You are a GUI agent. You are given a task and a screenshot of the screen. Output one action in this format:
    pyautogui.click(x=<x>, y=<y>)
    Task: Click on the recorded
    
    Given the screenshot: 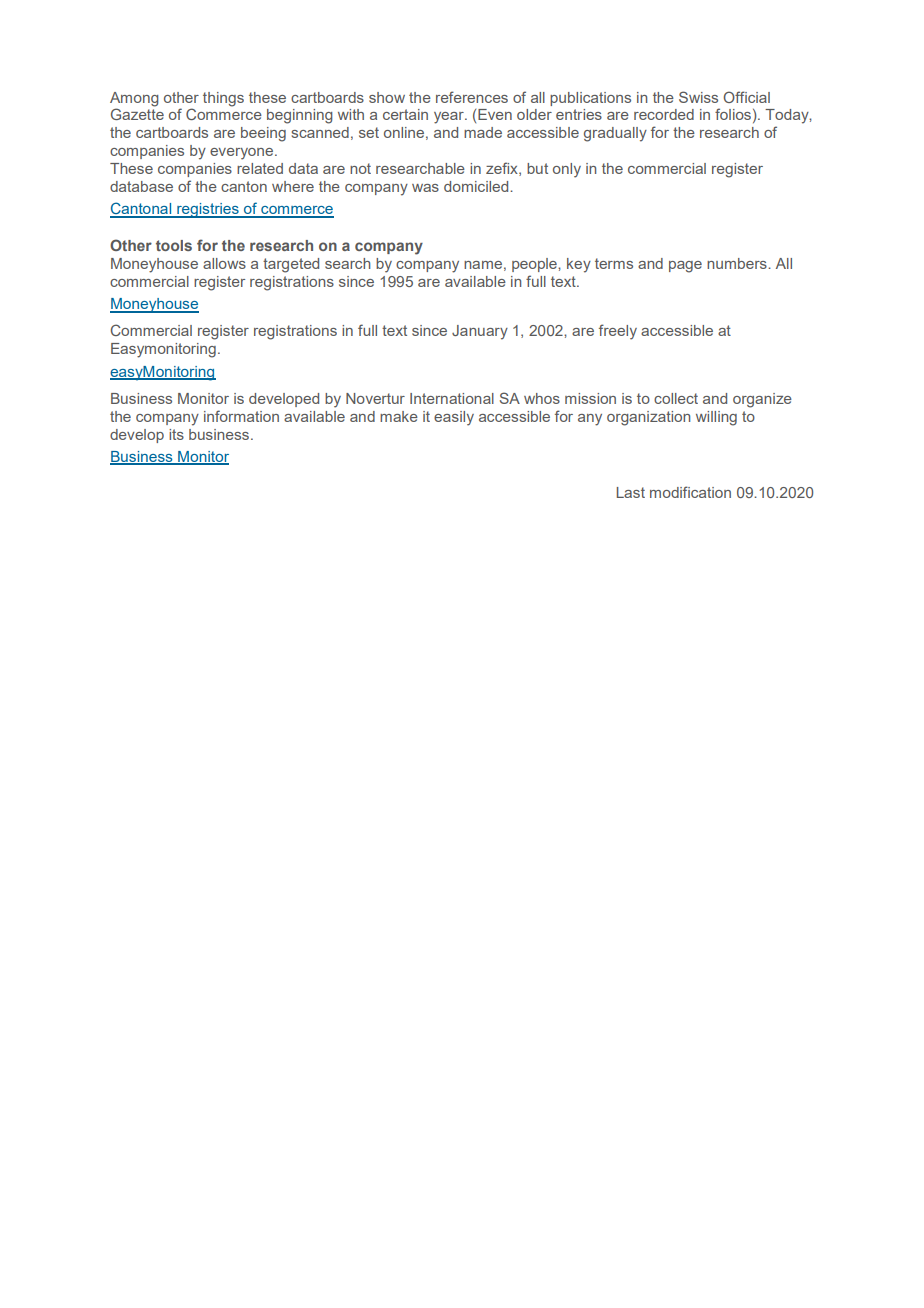 What is the action you would take?
    pyautogui.click(x=664, y=114)
